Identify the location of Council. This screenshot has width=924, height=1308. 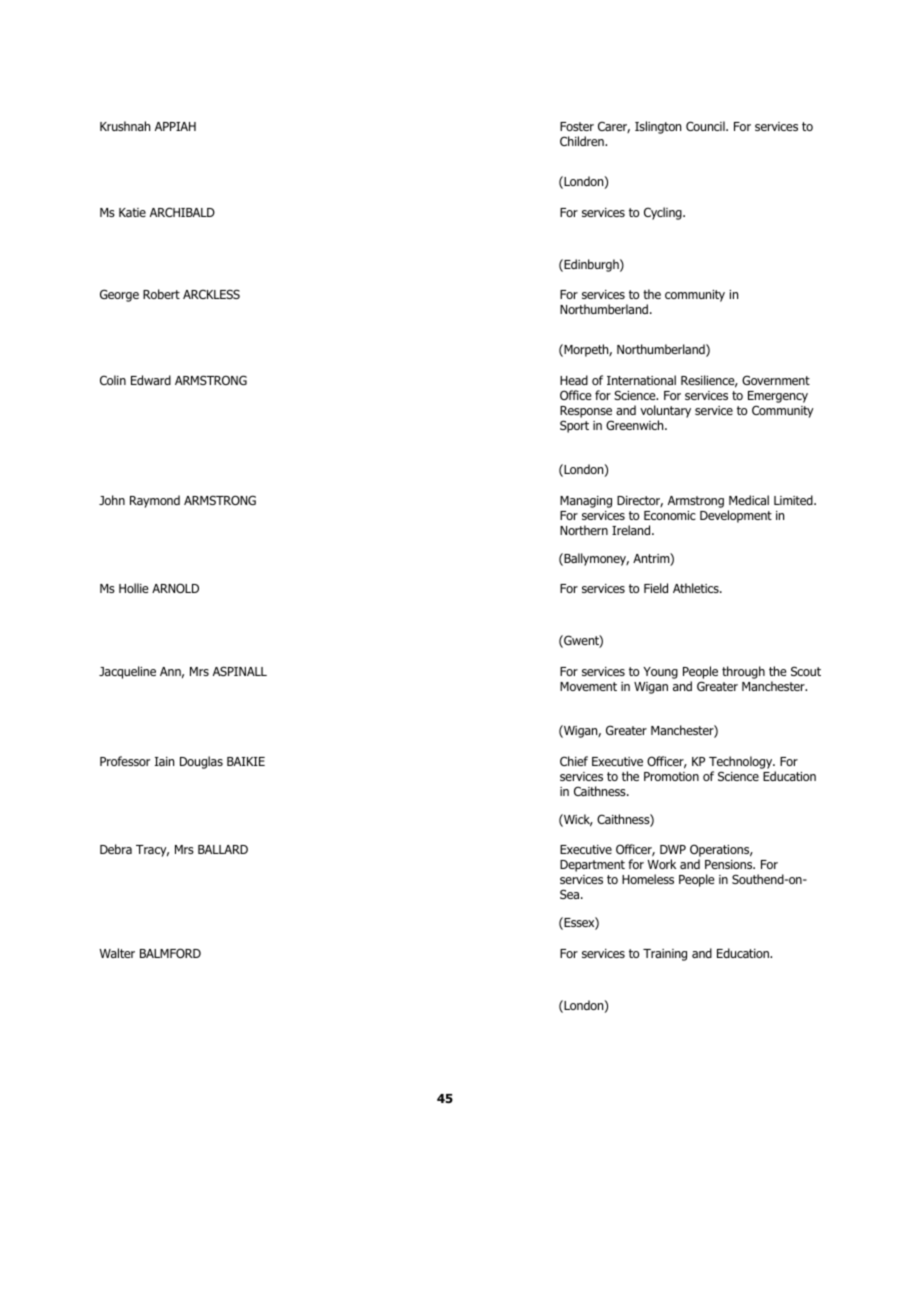
(706, 126).
